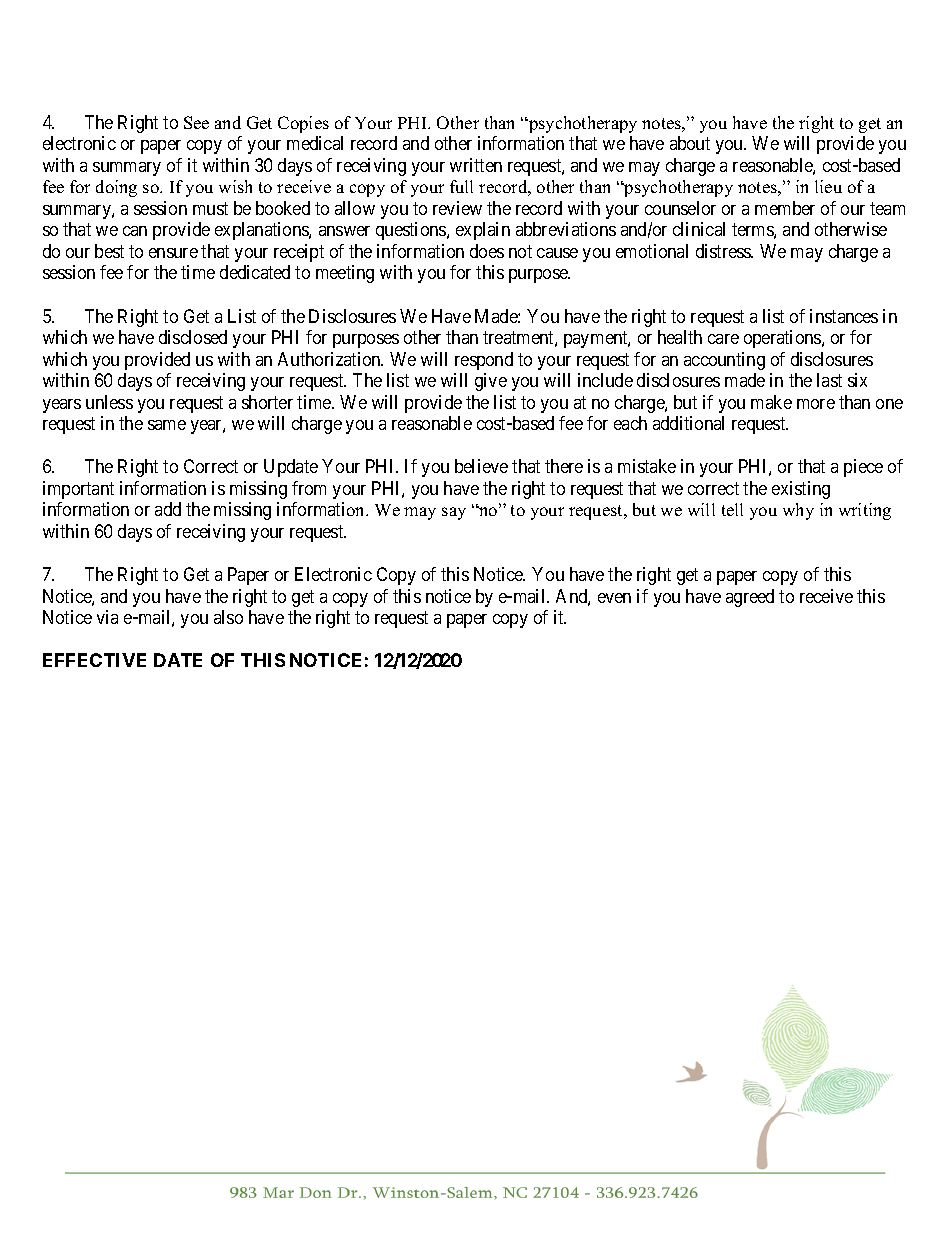 The height and width of the screenshot is (1233, 952). Describe the element at coordinates (798, 511) in the screenshot. I see `why` at that location.
